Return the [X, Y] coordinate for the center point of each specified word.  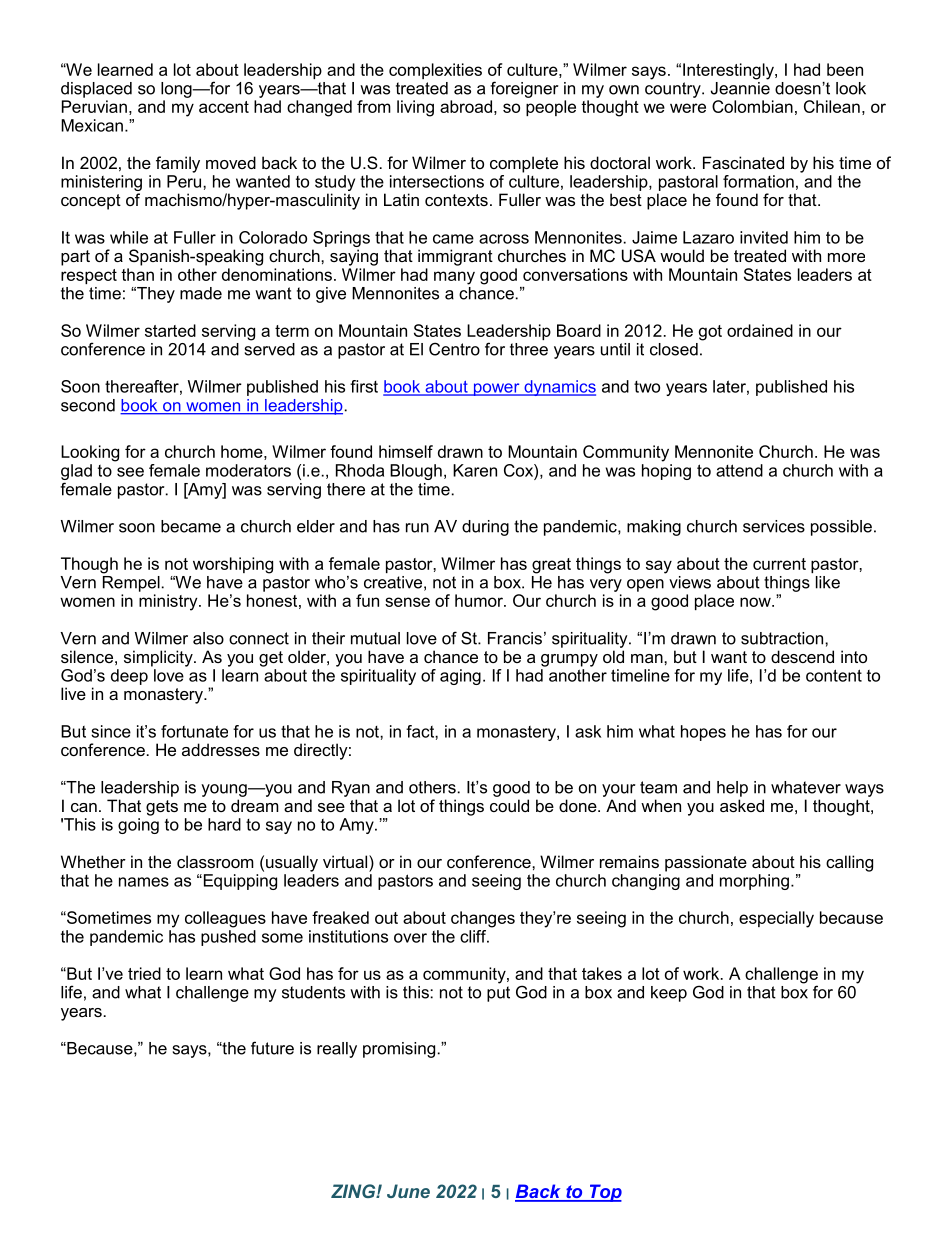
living [415, 108]
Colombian [752, 106]
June [408, 1191]
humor [480, 600]
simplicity [159, 658]
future [272, 1048]
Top [604, 1193]
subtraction [783, 638]
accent [224, 107]
